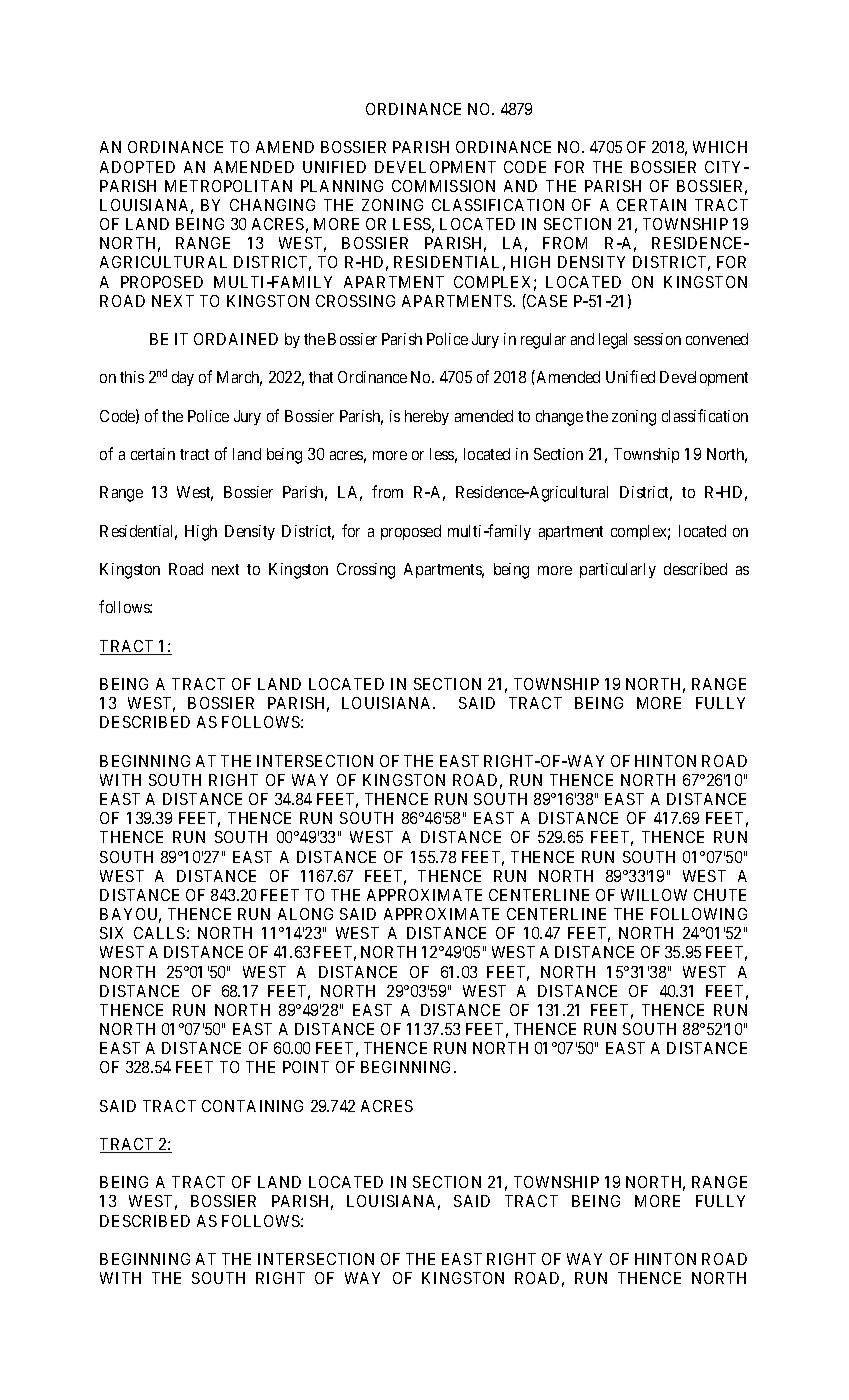 The image size is (849, 1400). Describe the element at coordinates (427, 417) in the page. I see `hereby` at that location.
